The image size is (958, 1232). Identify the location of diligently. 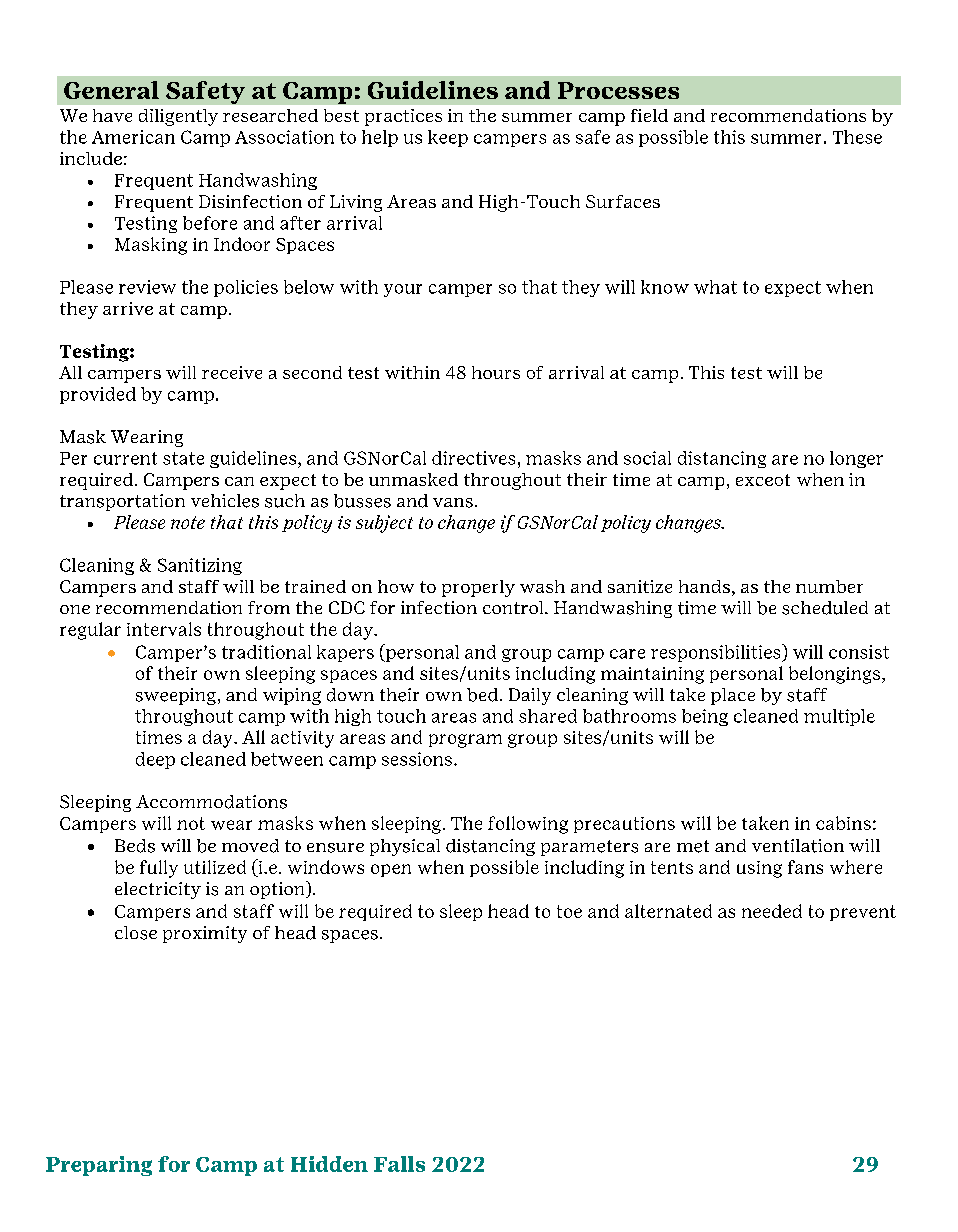
(178, 117).
